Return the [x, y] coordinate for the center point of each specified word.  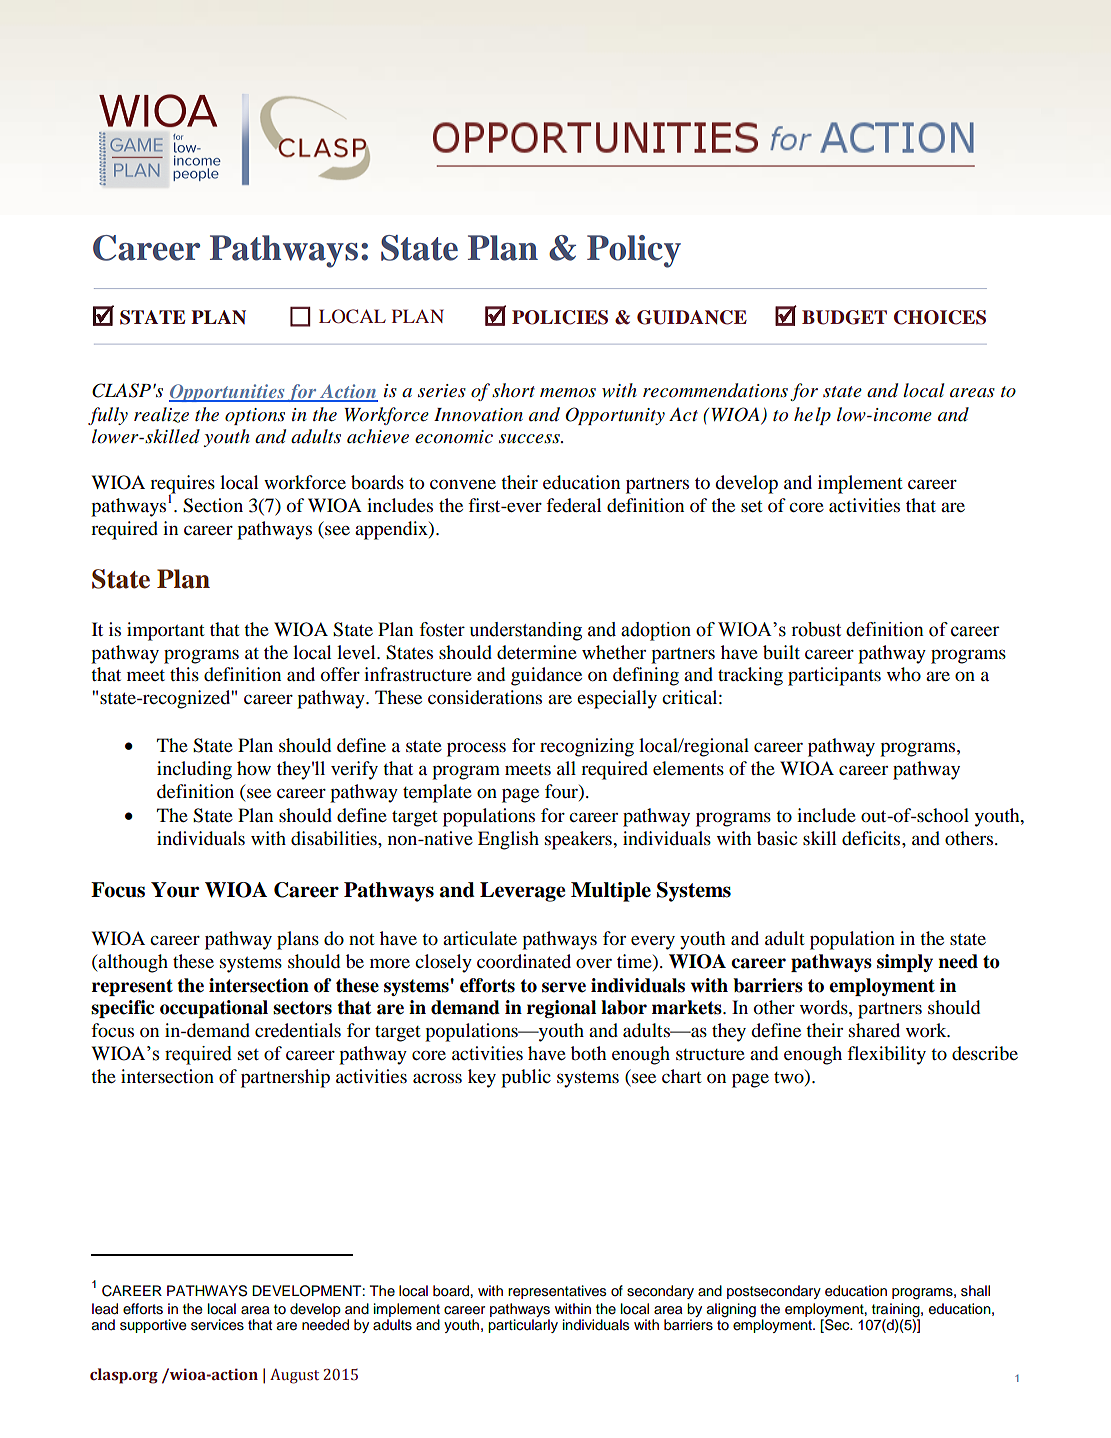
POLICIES [560, 317]
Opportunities [228, 393]
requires [182, 485]
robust [816, 629]
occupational [214, 1009]
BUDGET [844, 317]
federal [574, 505]
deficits [872, 838]
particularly [523, 1326]
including [194, 770]
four [562, 791]
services [217, 1325]
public [526, 1078]
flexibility [886, 1055]
